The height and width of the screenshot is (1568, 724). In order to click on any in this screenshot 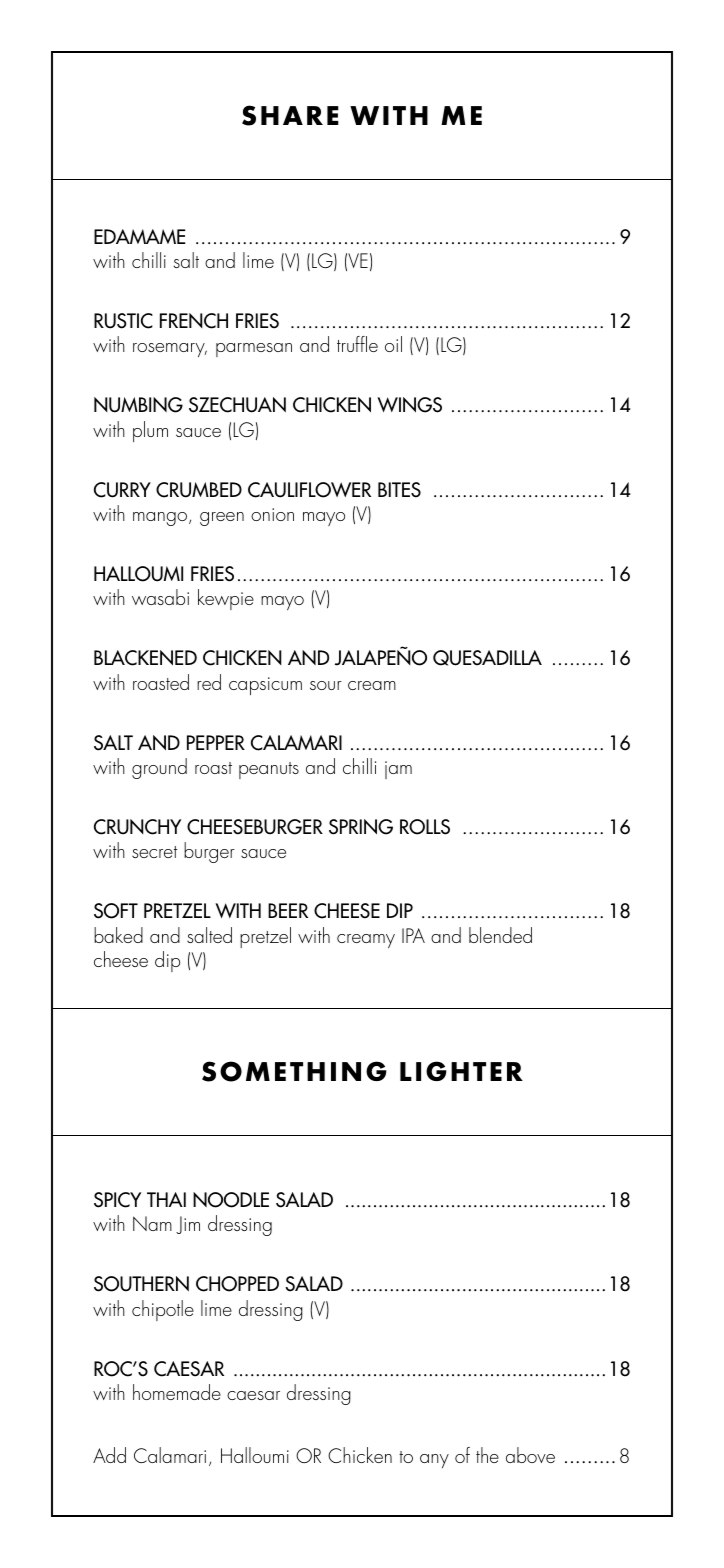, I will do `click(434, 1461)`.
